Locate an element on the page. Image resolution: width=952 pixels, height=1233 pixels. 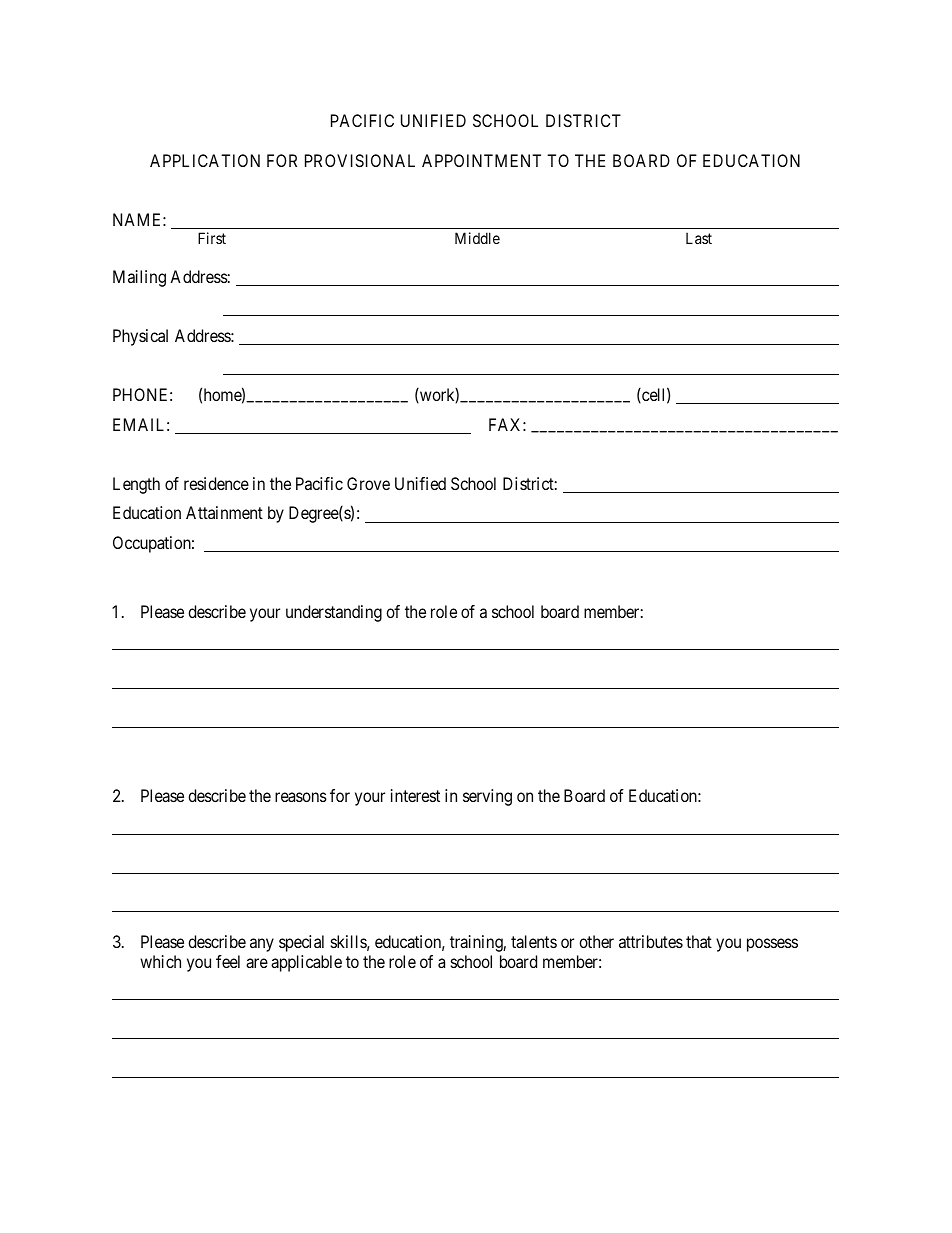
Grove is located at coordinates (368, 483).
